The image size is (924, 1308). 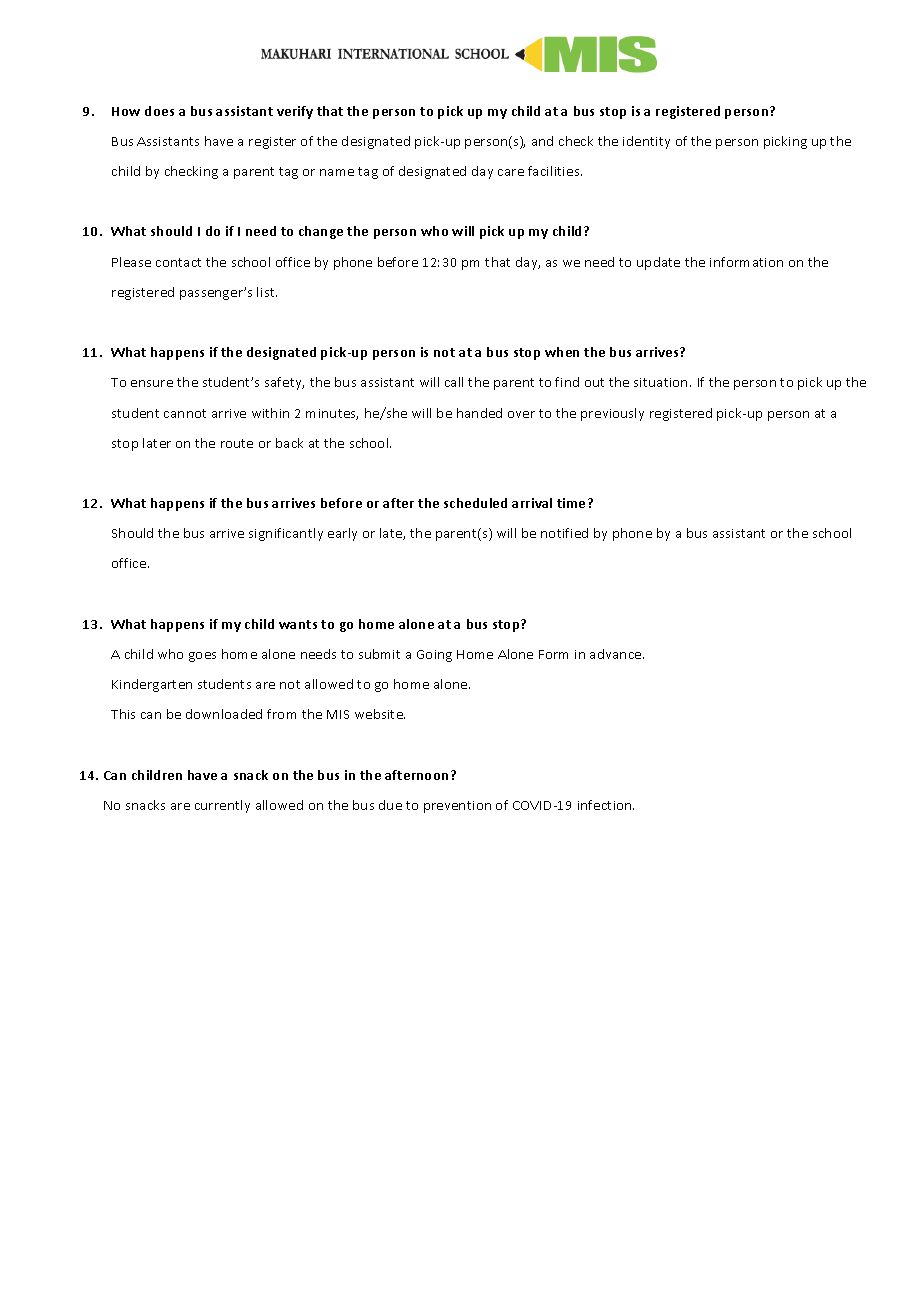 I want to click on currently, so click(x=222, y=806).
